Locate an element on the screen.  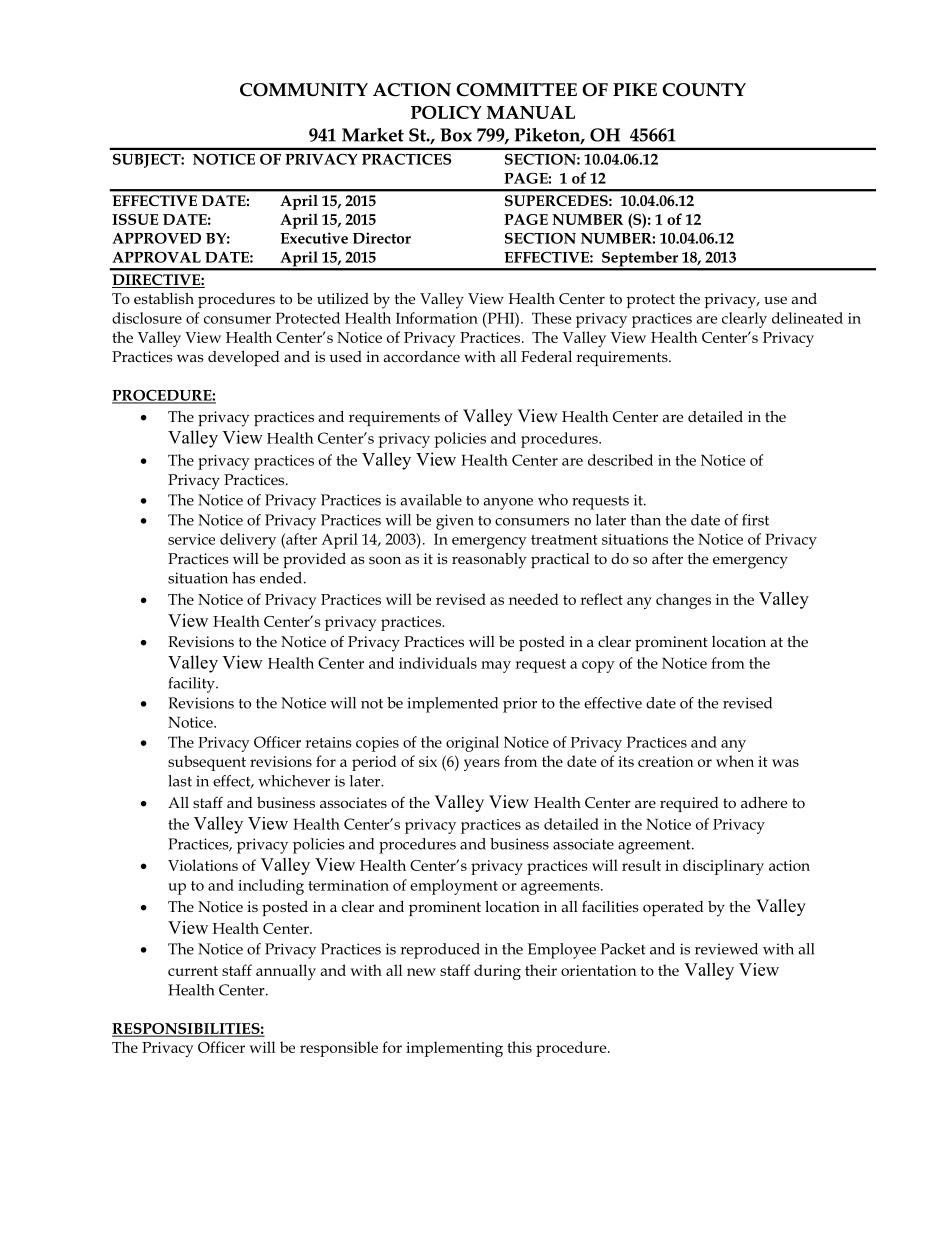
Packet is located at coordinates (623, 949).
